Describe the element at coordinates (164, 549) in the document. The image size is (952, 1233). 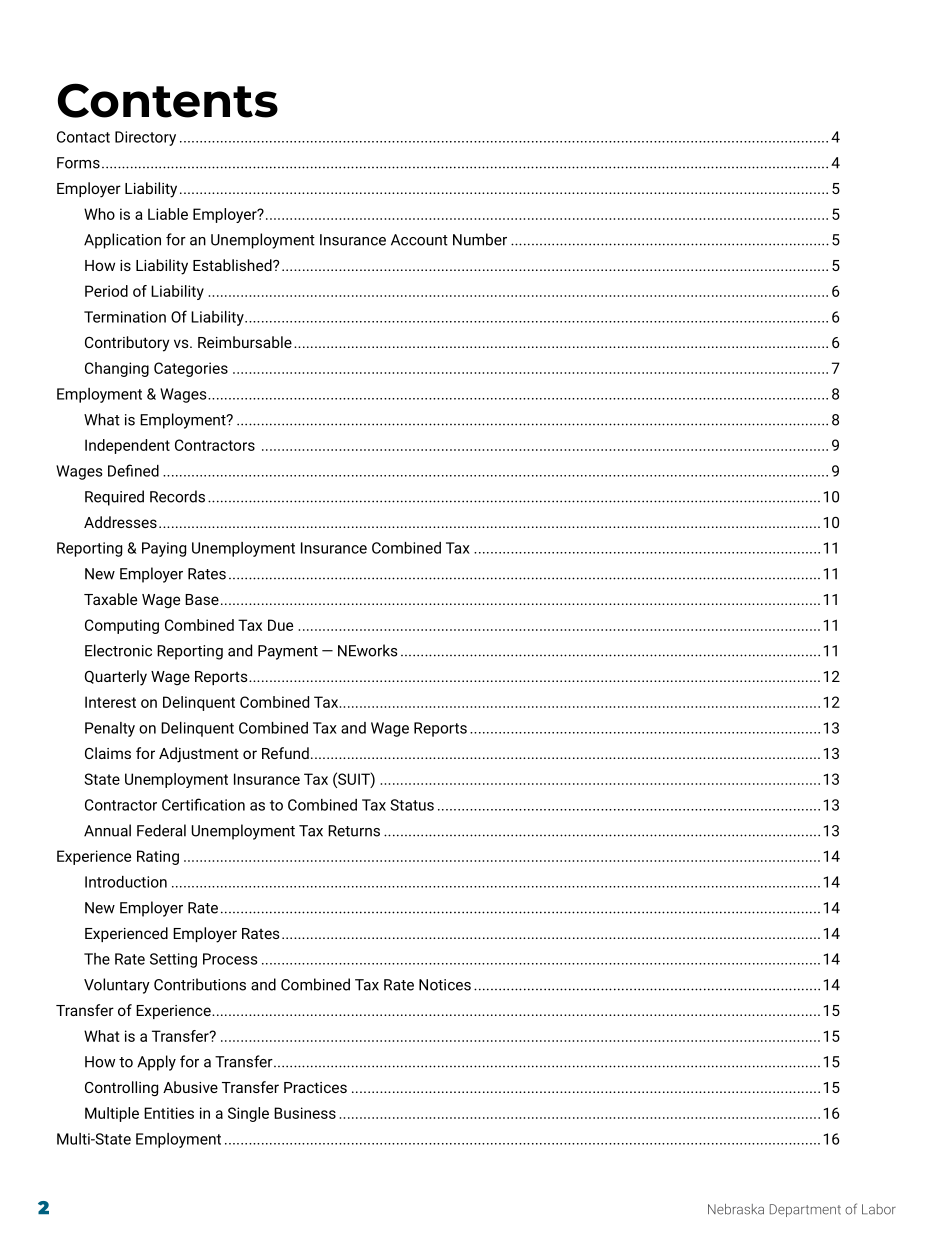
I see `Paying` at that location.
